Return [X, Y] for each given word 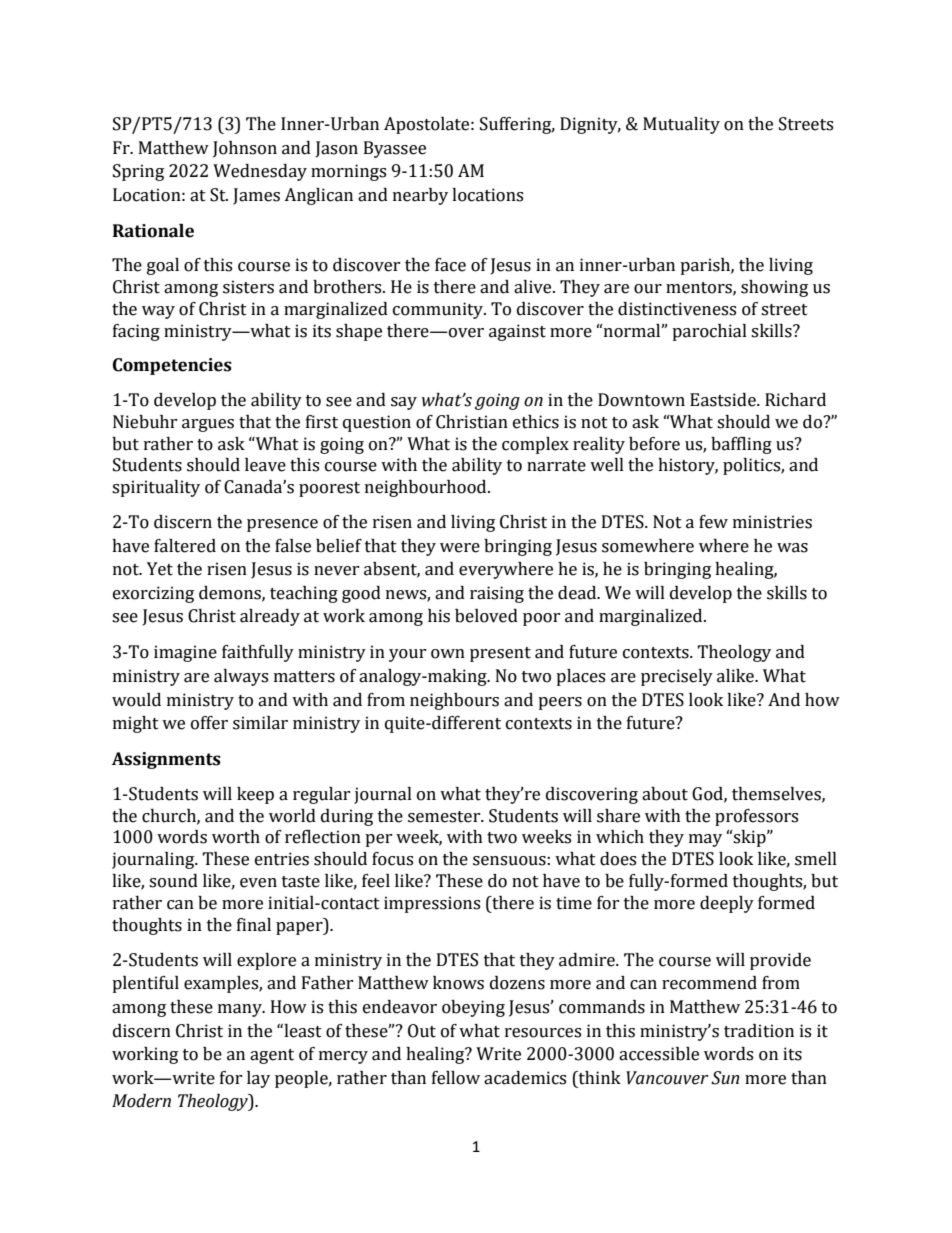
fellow [456, 1078]
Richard [795, 400]
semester [445, 817]
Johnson [245, 149]
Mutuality [681, 125]
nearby [420, 196]
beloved [486, 616]
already [270, 617]
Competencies [172, 366]
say [404, 403]
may [705, 840]
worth [236, 837]
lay [258, 1079]
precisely [677, 677]
